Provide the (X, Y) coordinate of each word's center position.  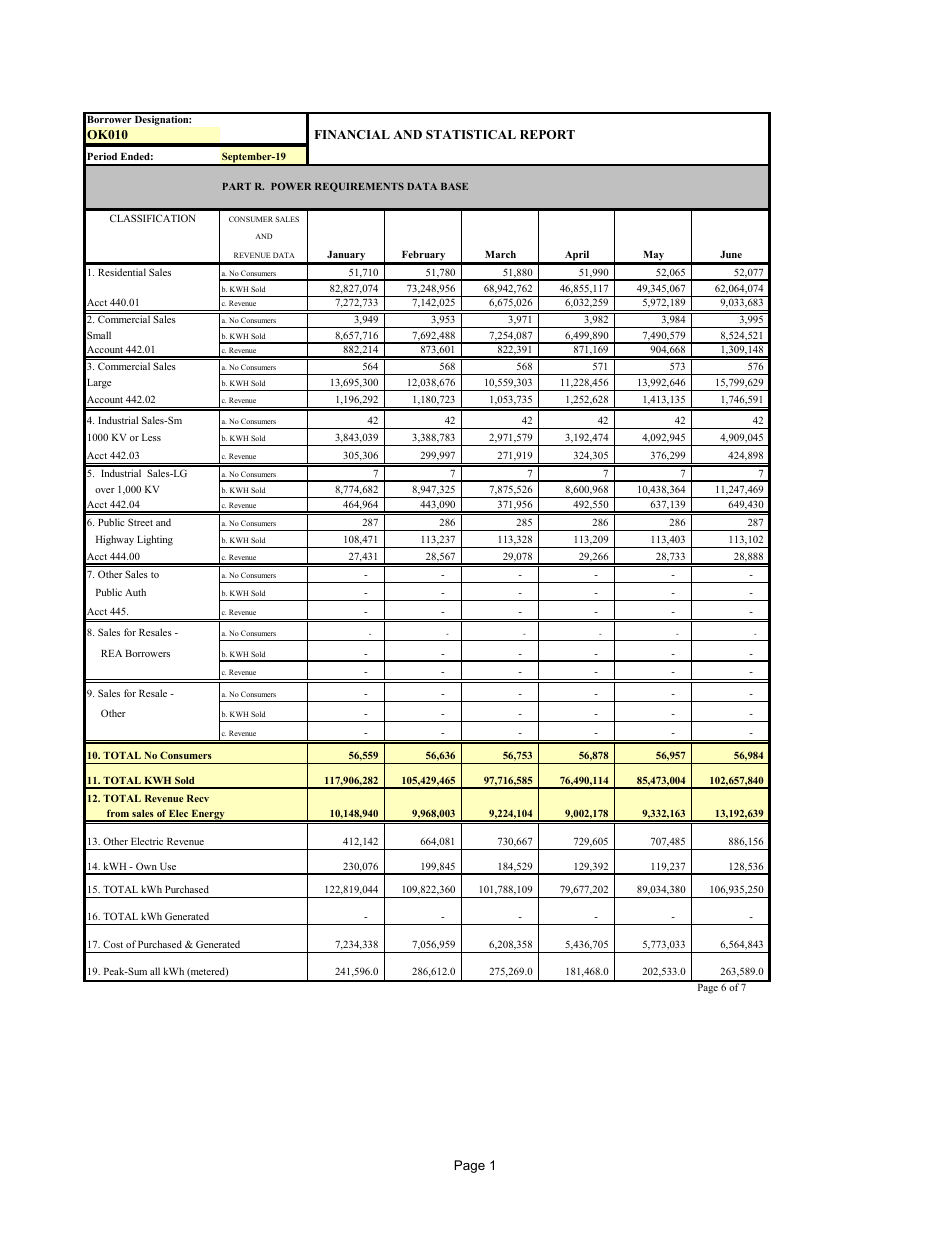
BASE (454, 186)
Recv (198, 798)
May (654, 257)
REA (111, 653)
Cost (113, 944)
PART (236, 186)
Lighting (155, 540)
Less (151, 437)
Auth (135, 592)
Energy (208, 816)
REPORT (547, 134)
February (423, 257)
